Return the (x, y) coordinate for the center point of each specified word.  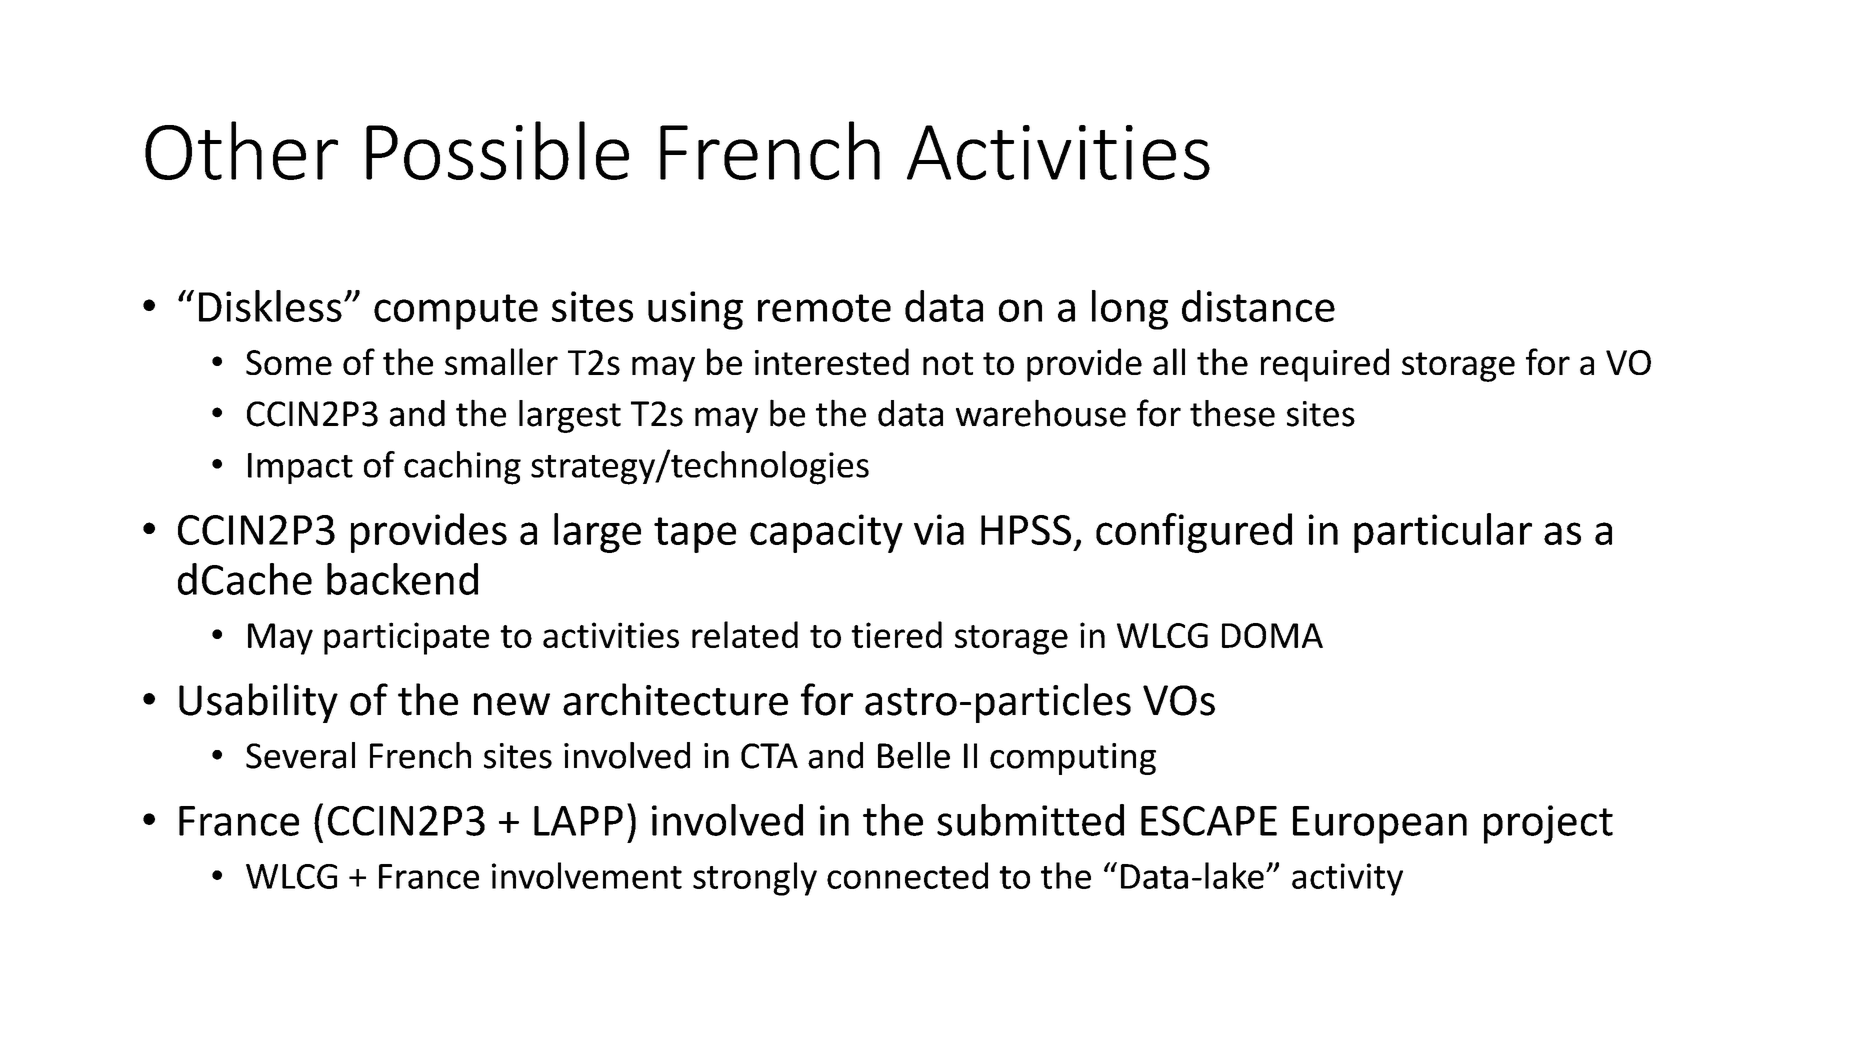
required (1325, 365)
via (939, 529)
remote (824, 308)
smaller (501, 361)
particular (1443, 533)
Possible (497, 150)
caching (462, 468)
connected (907, 875)
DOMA (1272, 635)
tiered (896, 634)
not (948, 363)
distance (1258, 306)
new (512, 704)
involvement (587, 875)
